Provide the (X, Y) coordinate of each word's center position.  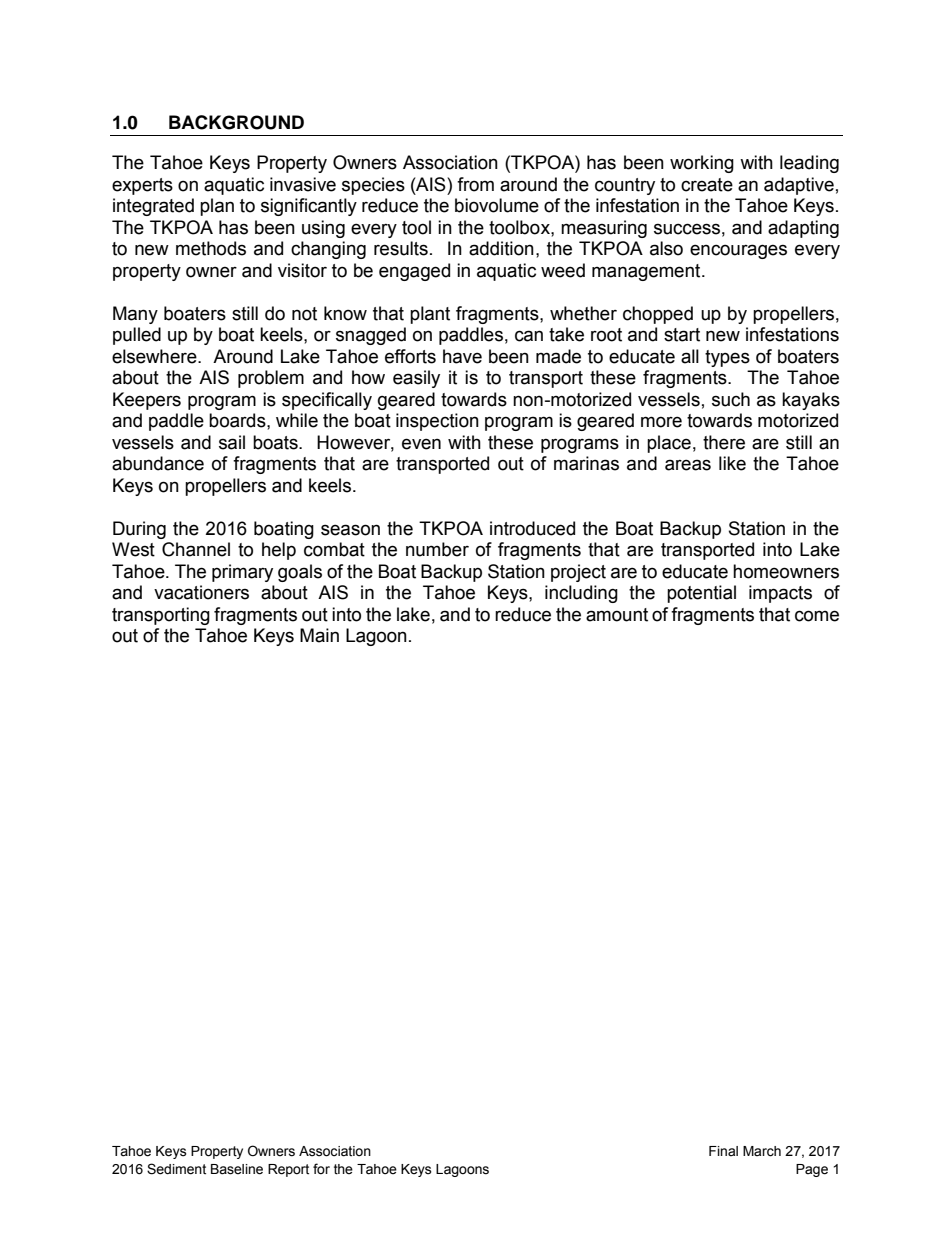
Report (288, 1170)
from (475, 184)
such (731, 399)
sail (232, 442)
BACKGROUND (236, 122)
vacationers (201, 592)
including (581, 594)
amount (617, 615)
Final (723, 1151)
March (762, 1151)
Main (319, 635)
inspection (437, 422)
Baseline (237, 1169)
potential (701, 594)
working (702, 164)
